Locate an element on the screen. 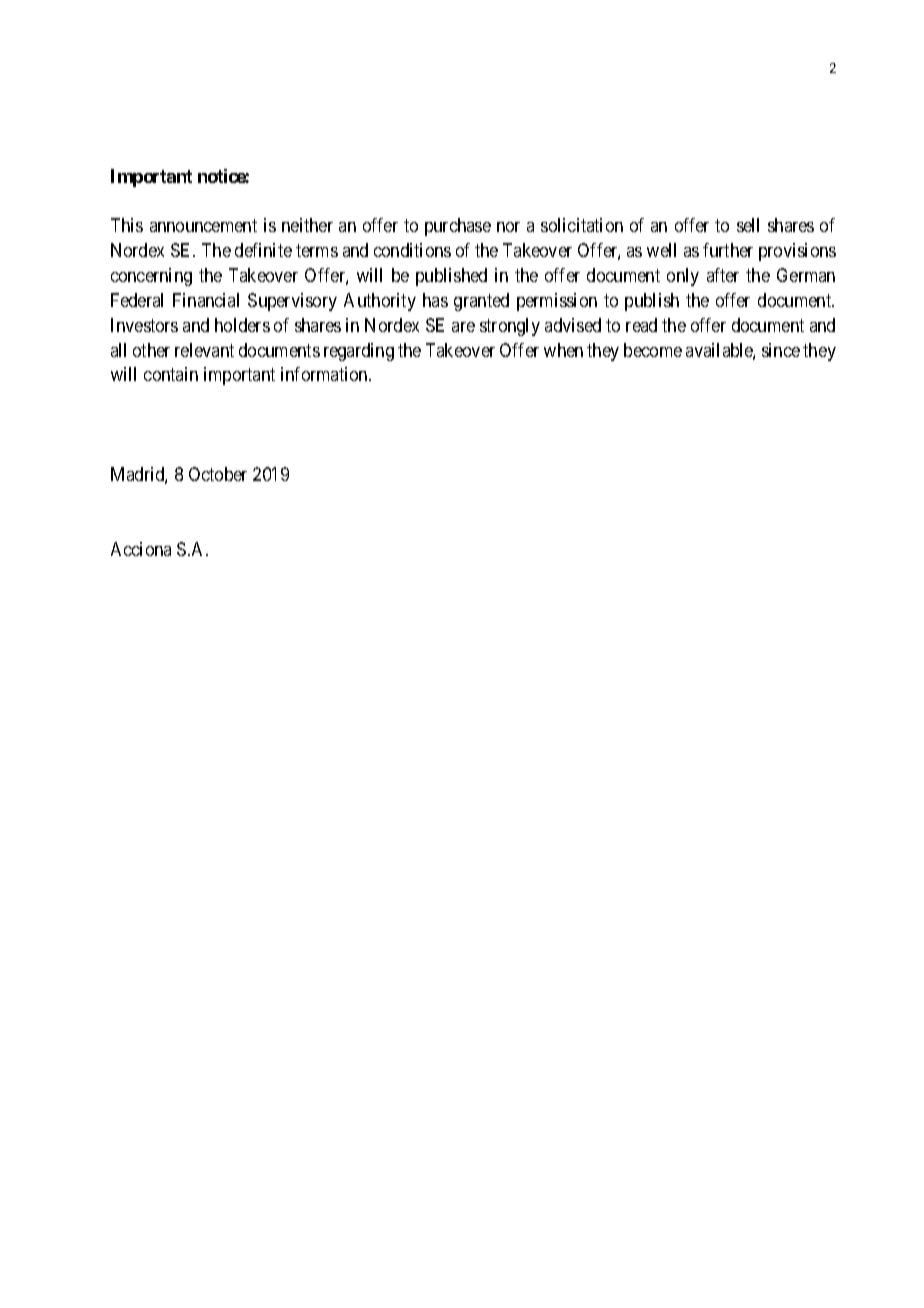 The height and width of the screenshot is (1308, 924). purchase is located at coordinates (458, 227).
